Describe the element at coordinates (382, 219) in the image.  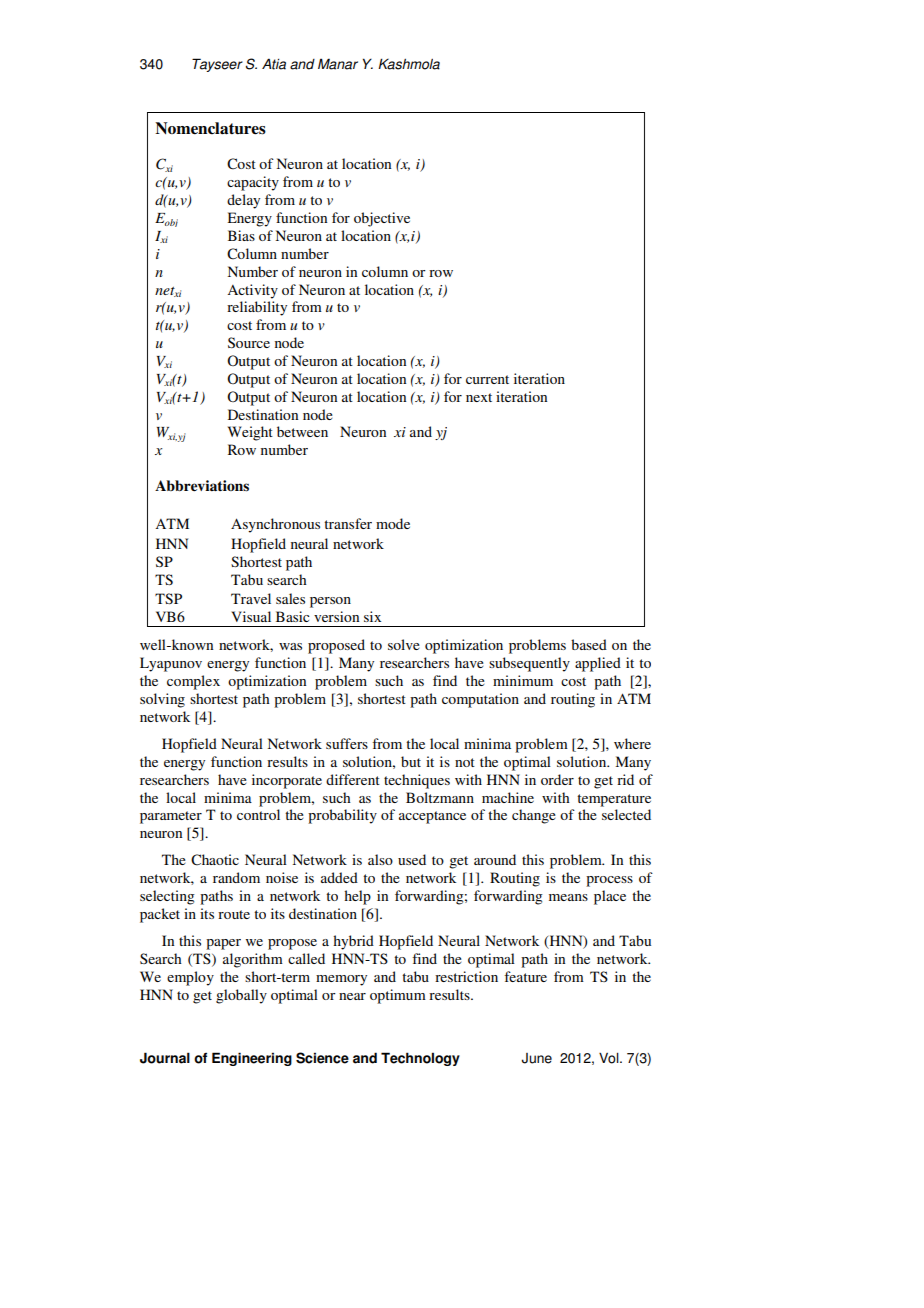
I see `objective` at that location.
